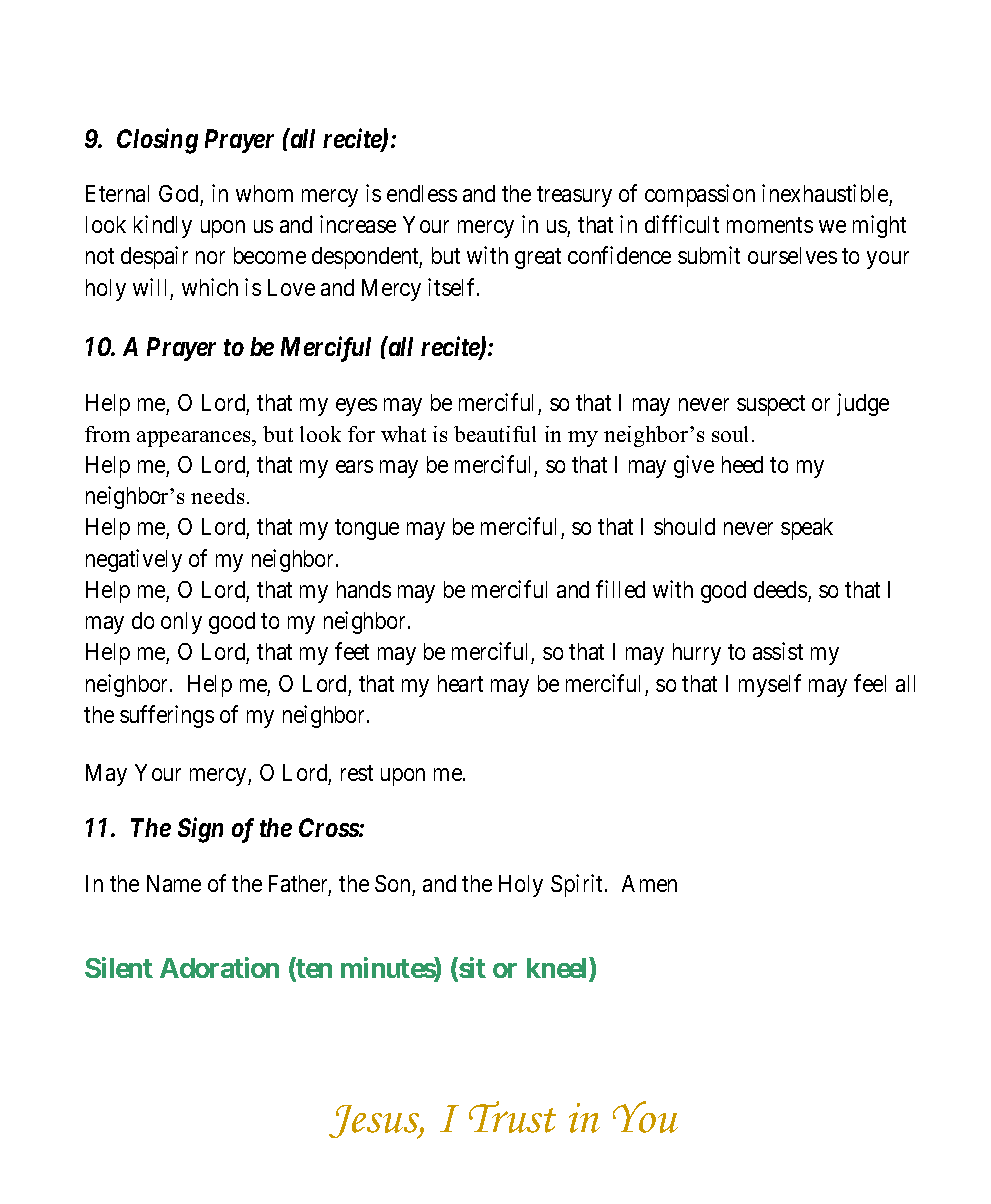  I want to click on Closing, so click(157, 141).
